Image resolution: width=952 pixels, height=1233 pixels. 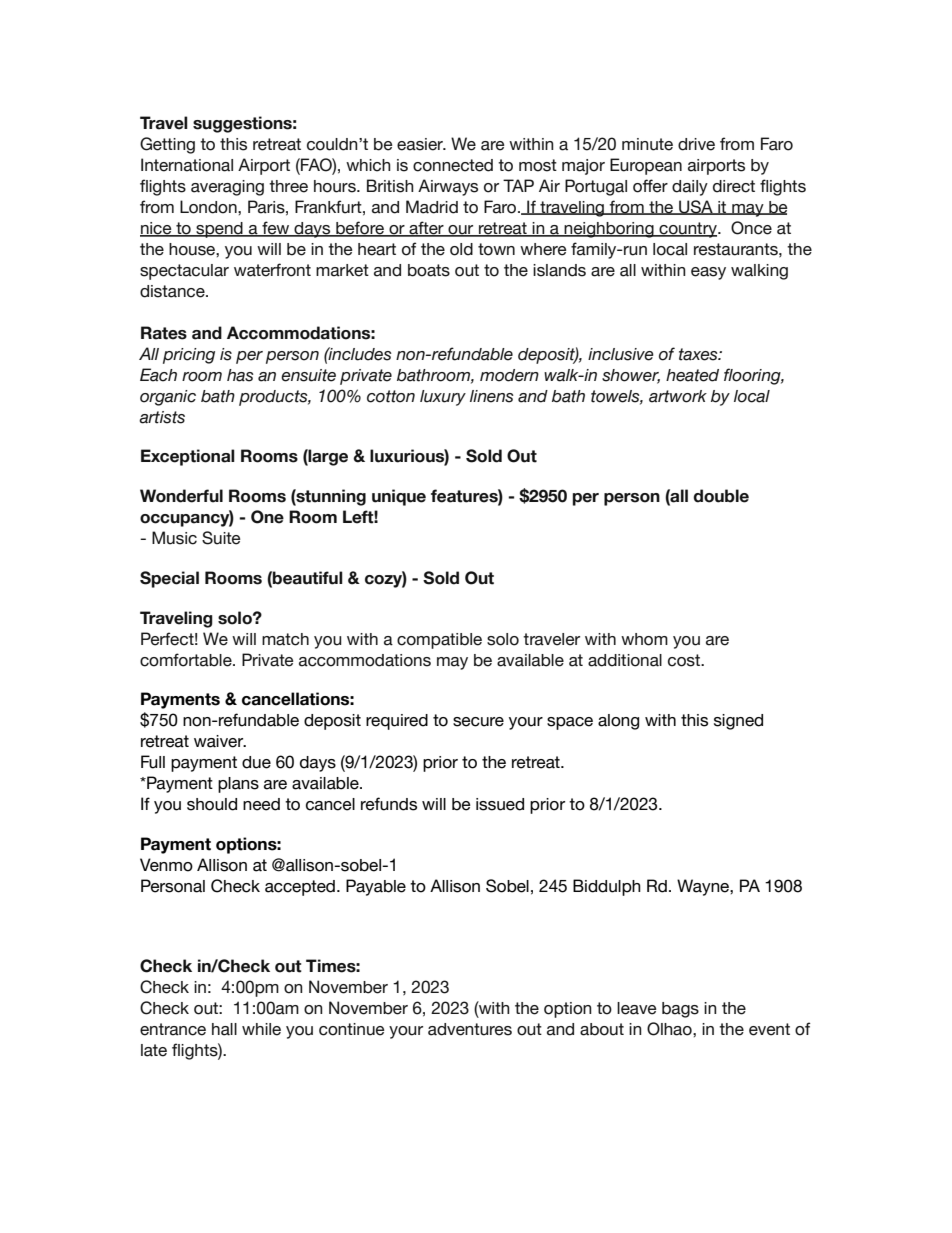 What do you see at coordinates (721, 496) in the image?
I see `double` at bounding box center [721, 496].
